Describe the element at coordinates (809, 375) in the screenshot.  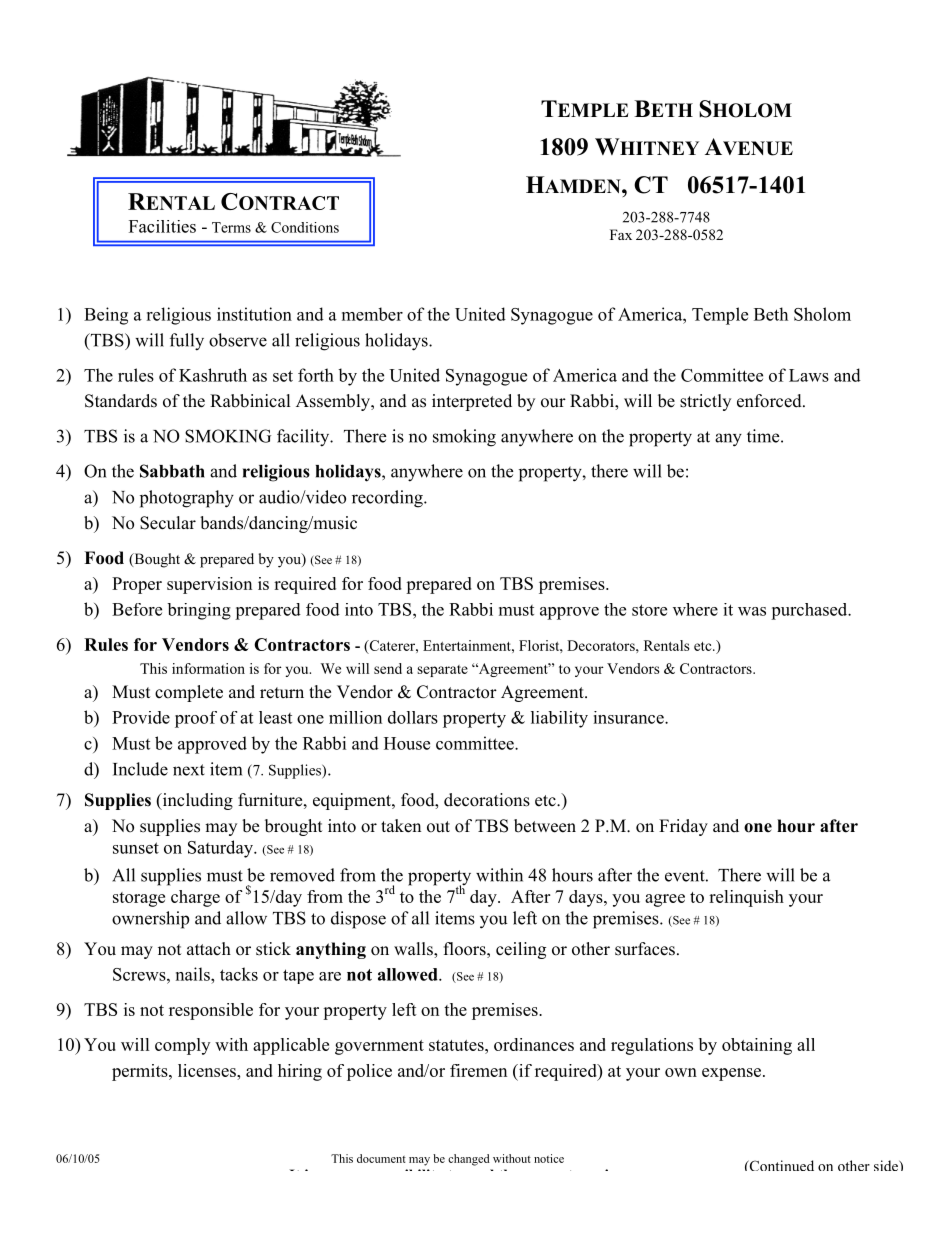
I see `Laws` at that location.
